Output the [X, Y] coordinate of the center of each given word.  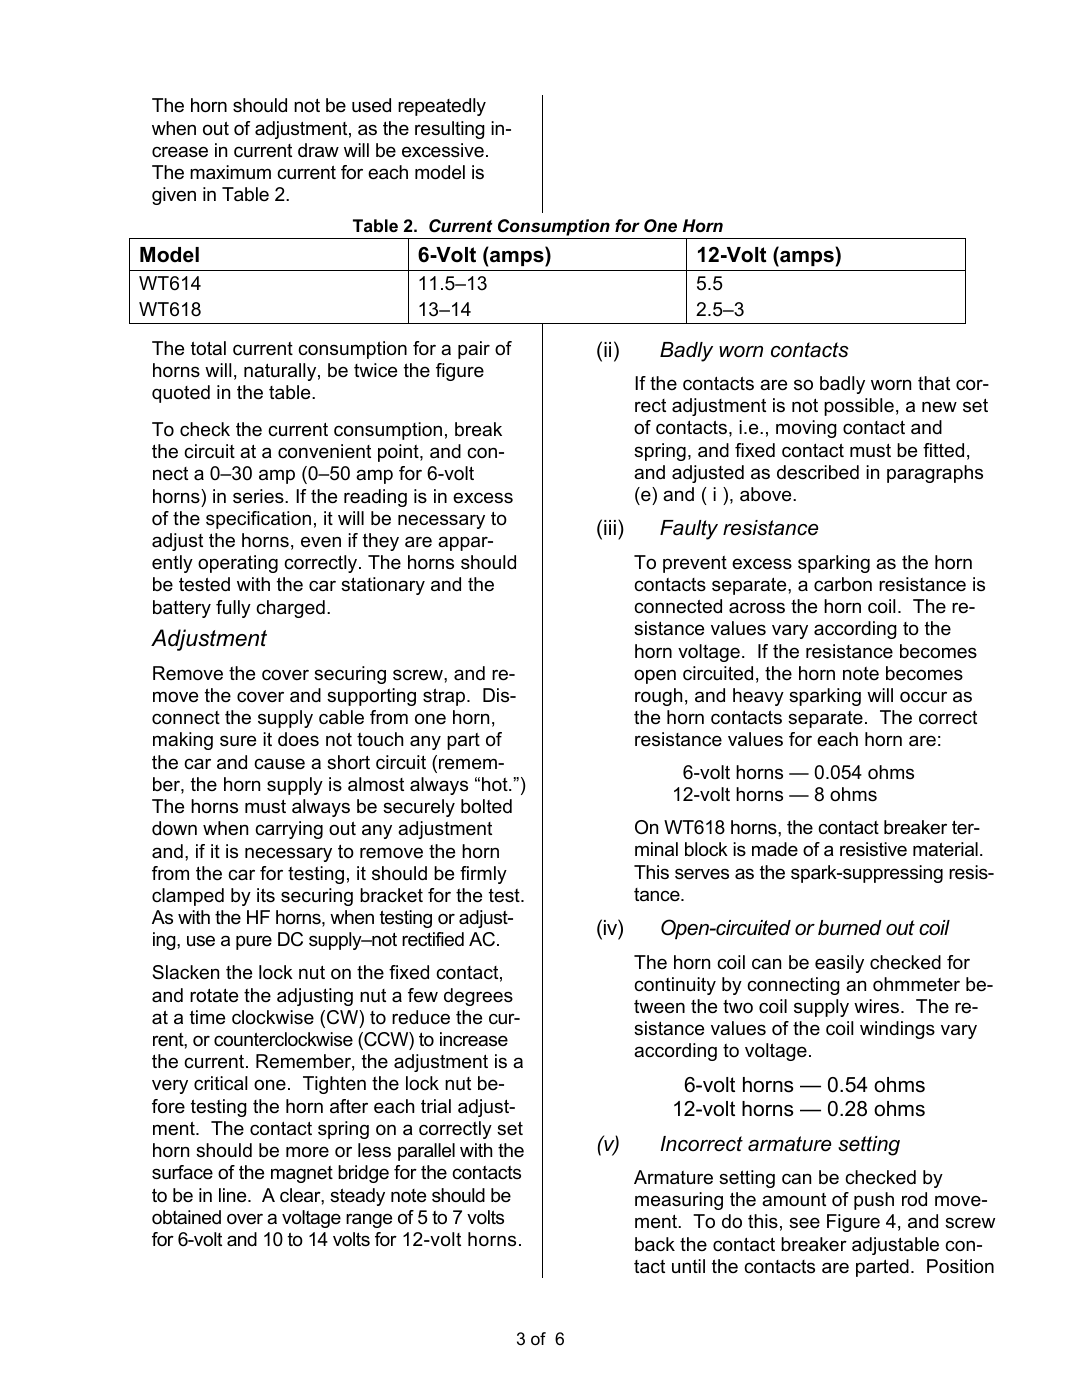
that [934, 383]
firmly [483, 875]
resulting [450, 130]
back [655, 1244]
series [259, 496]
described [818, 472]
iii [610, 527]
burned [850, 928]
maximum [230, 172]
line [234, 1195]
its [266, 895]
